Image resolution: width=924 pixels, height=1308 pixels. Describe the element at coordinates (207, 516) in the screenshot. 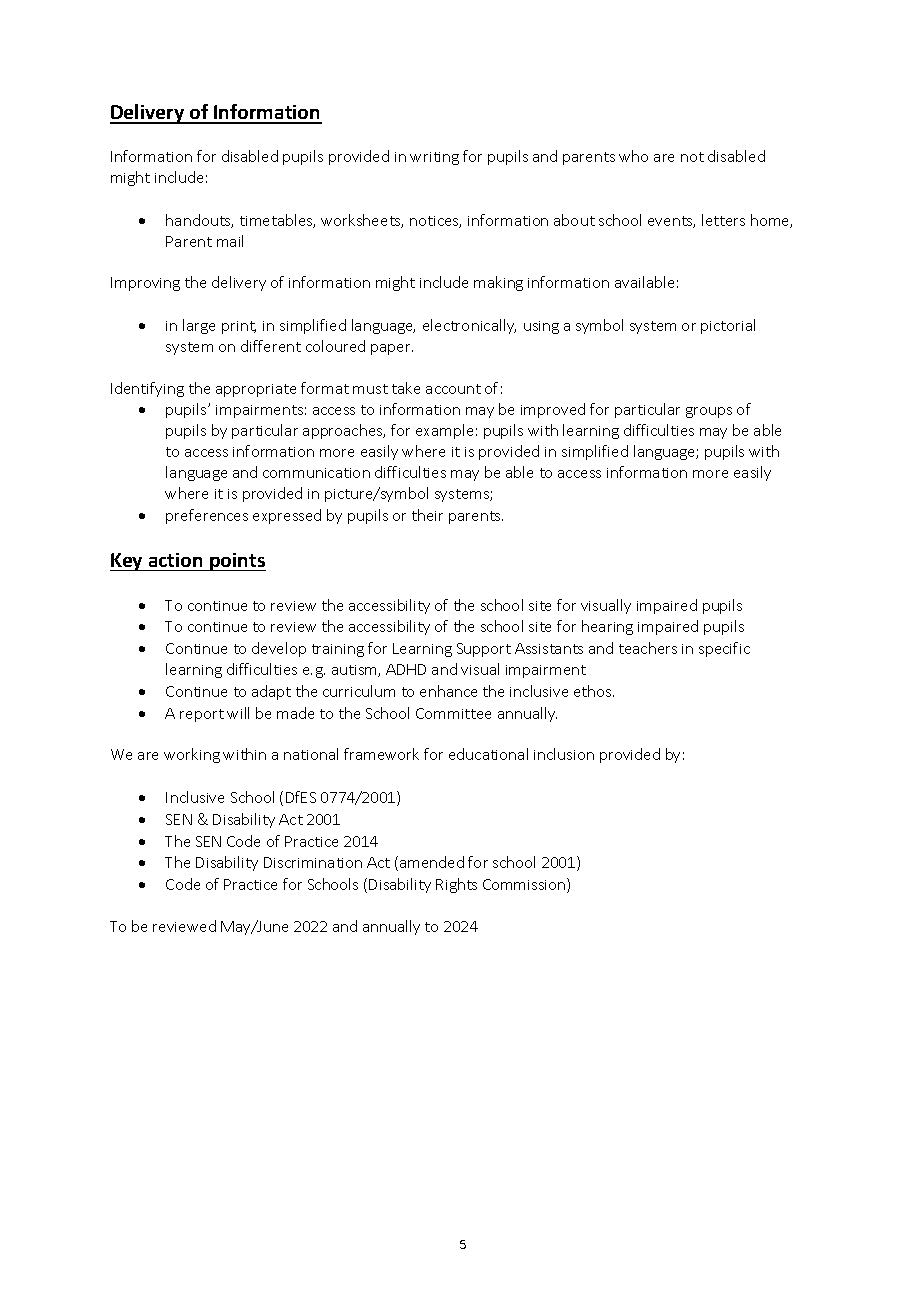

I see `preferences` at that location.
